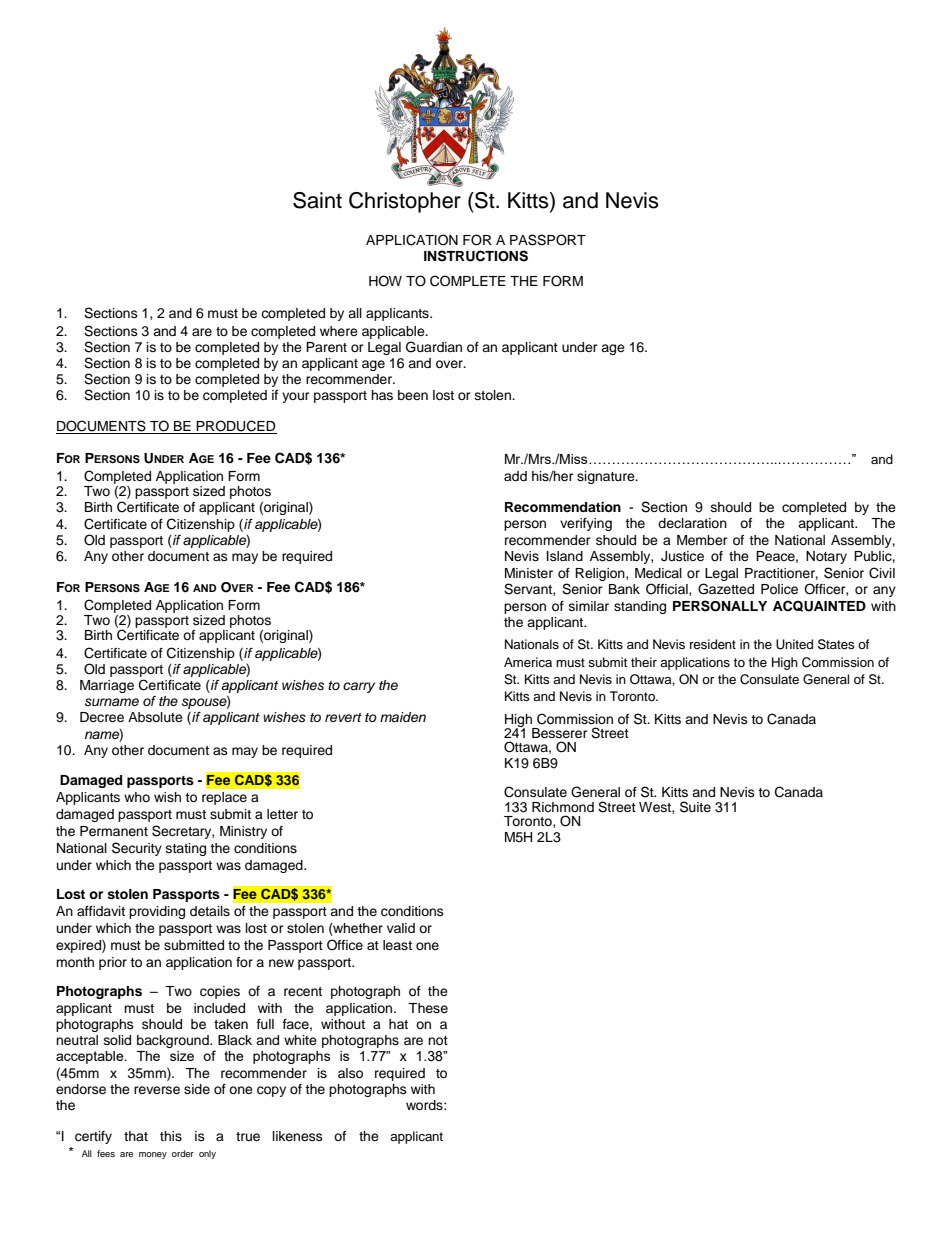  Describe the element at coordinates (528, 662) in the document. I see `America` at that location.
